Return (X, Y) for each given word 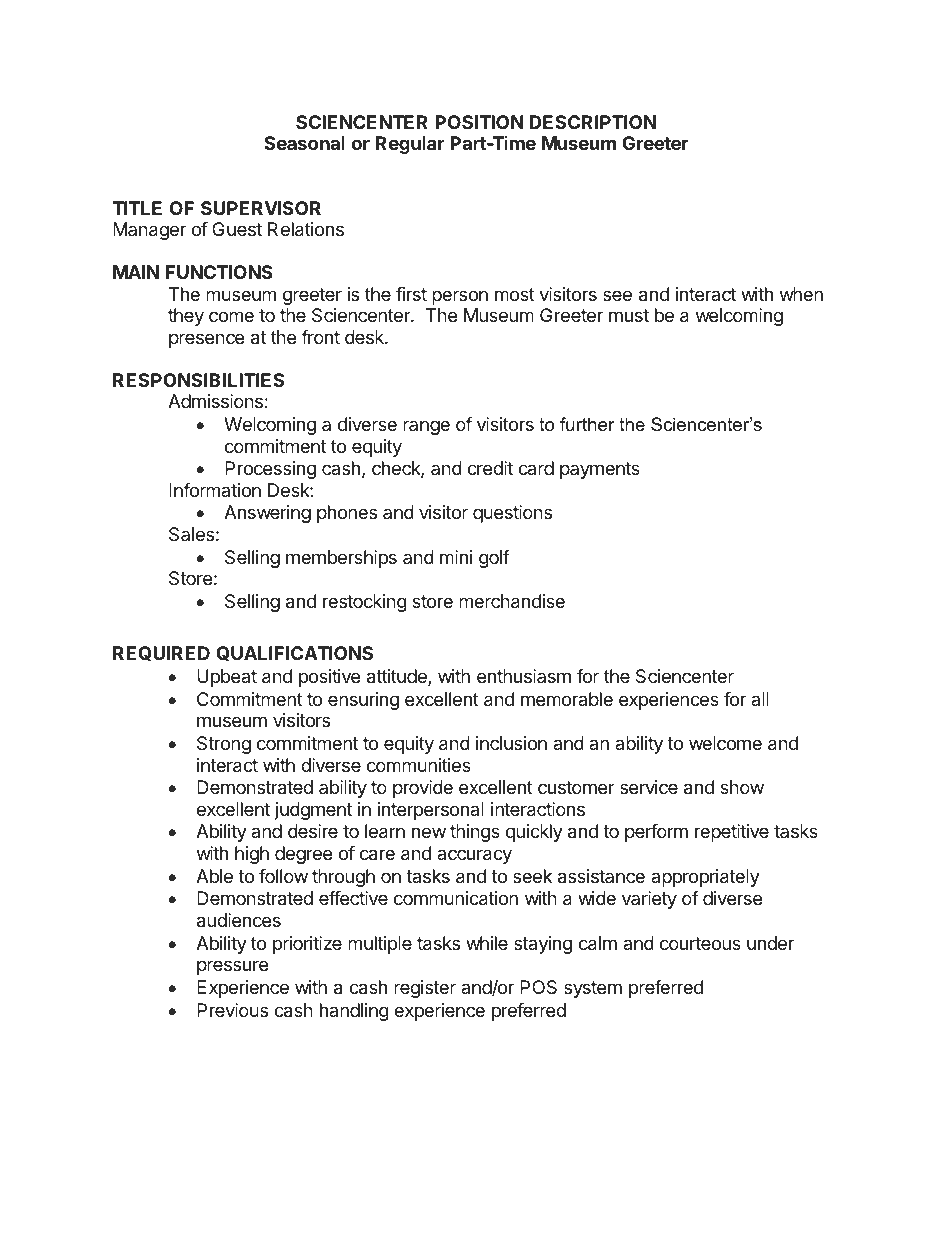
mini (456, 557)
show (742, 787)
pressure (232, 967)
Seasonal (304, 143)
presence (206, 340)
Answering (267, 514)
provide (423, 789)
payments (600, 470)
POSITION (479, 122)
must (629, 315)
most (515, 294)
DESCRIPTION (593, 122)
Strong (224, 745)
